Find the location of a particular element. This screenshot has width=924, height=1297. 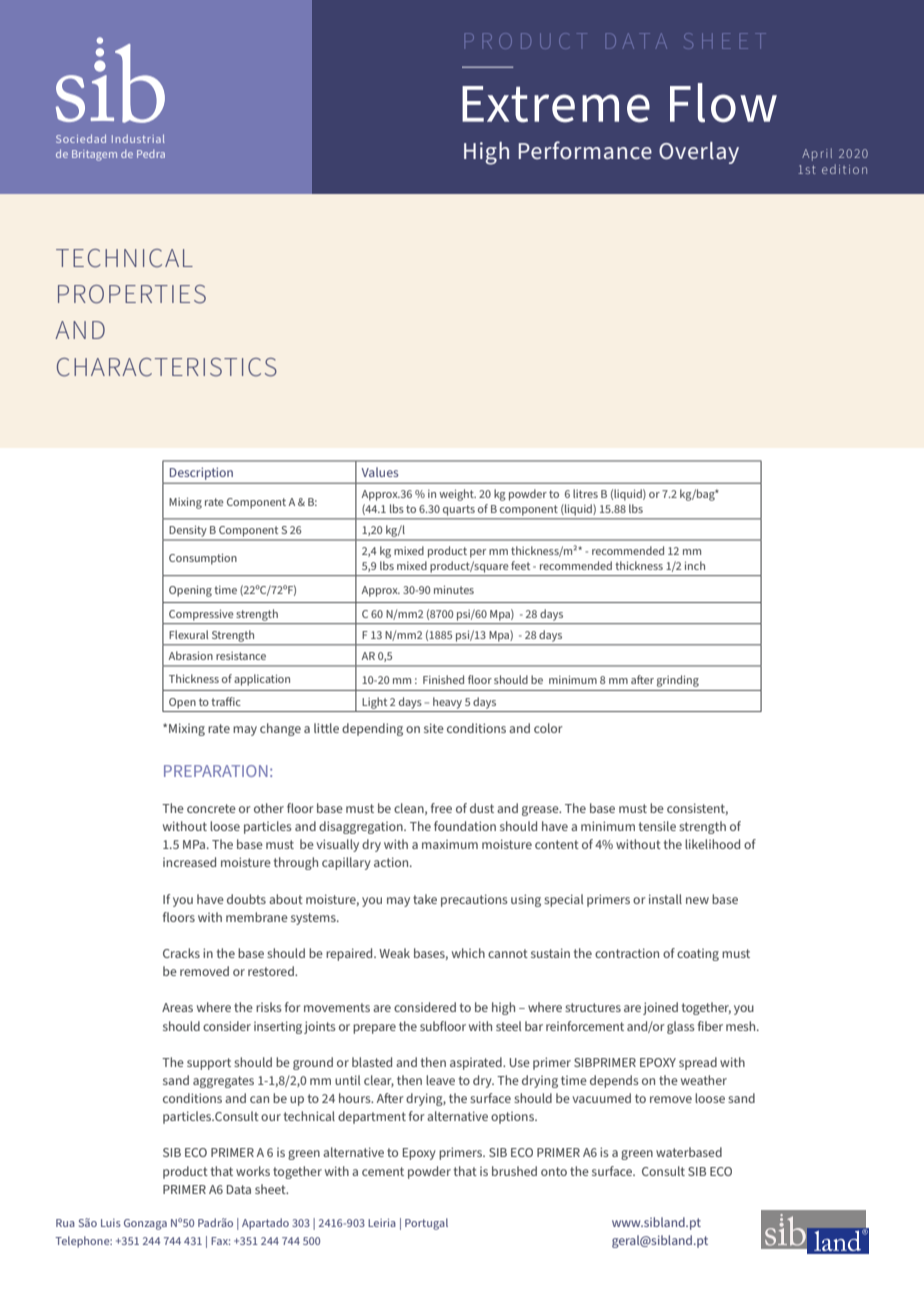

onto is located at coordinates (554, 1171).
